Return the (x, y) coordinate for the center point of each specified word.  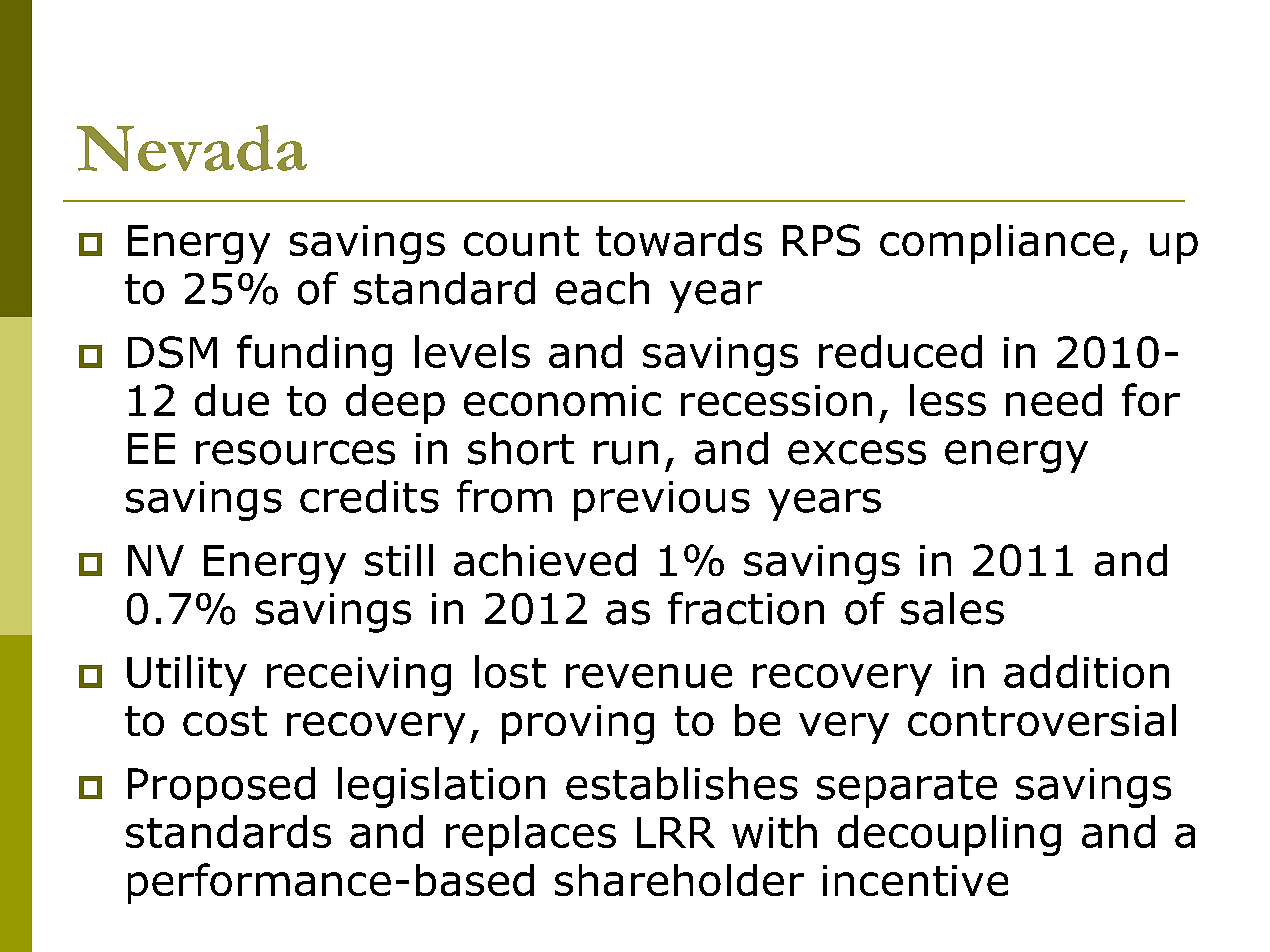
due (232, 400)
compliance (997, 244)
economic (562, 400)
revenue (649, 676)
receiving (359, 676)
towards (679, 240)
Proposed (221, 787)
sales (952, 608)
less (948, 400)
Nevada (192, 148)
